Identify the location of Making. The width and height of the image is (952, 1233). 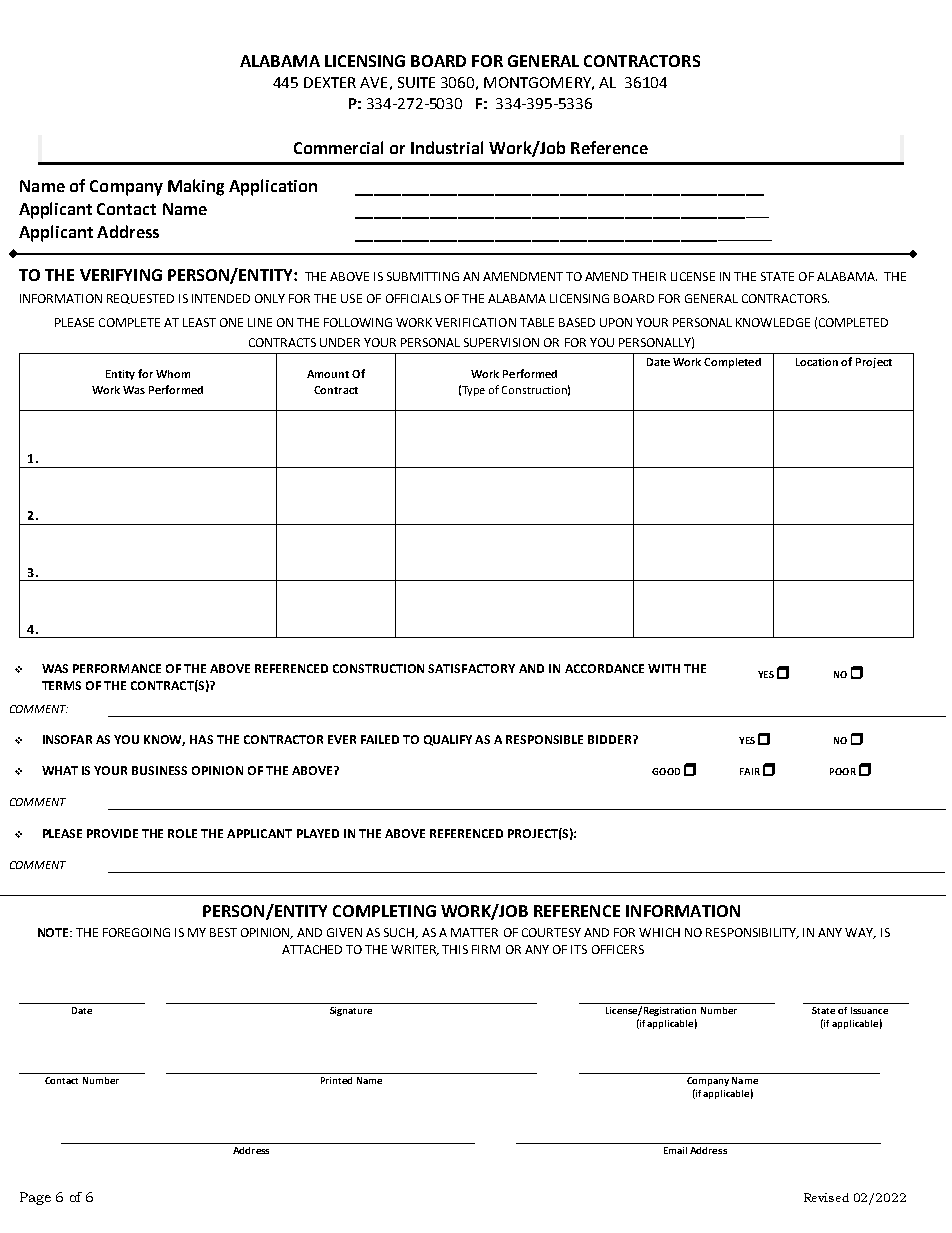
(196, 187).
